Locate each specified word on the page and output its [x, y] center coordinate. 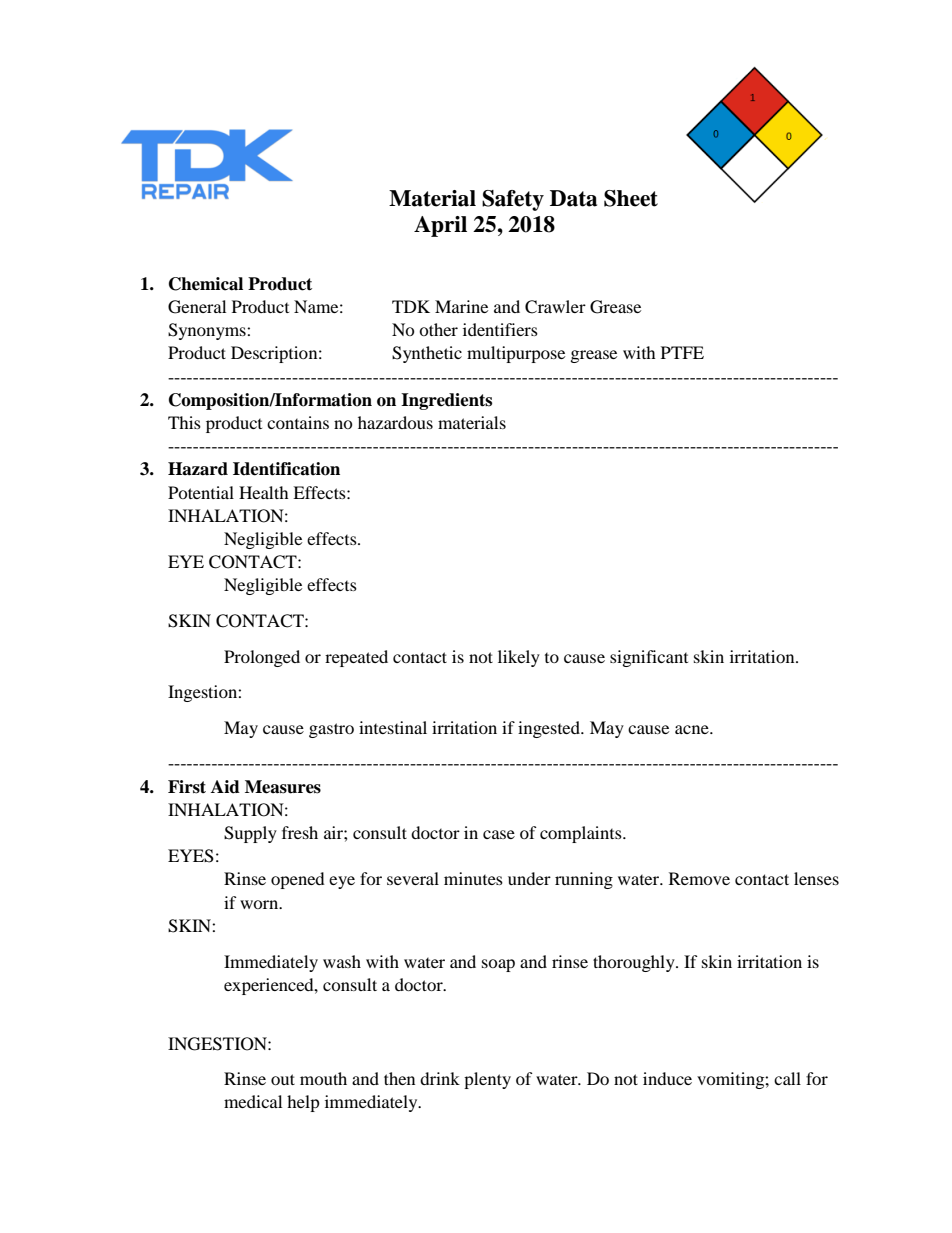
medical [253, 1101]
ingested [550, 729]
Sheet [631, 198]
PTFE [682, 352]
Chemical [206, 284]
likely [519, 658]
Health [264, 492]
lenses [816, 878]
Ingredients [446, 401]
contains [298, 422]
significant [649, 658]
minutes [473, 878]
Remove [699, 878]
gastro [331, 730]
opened [298, 880]
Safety [513, 200]
